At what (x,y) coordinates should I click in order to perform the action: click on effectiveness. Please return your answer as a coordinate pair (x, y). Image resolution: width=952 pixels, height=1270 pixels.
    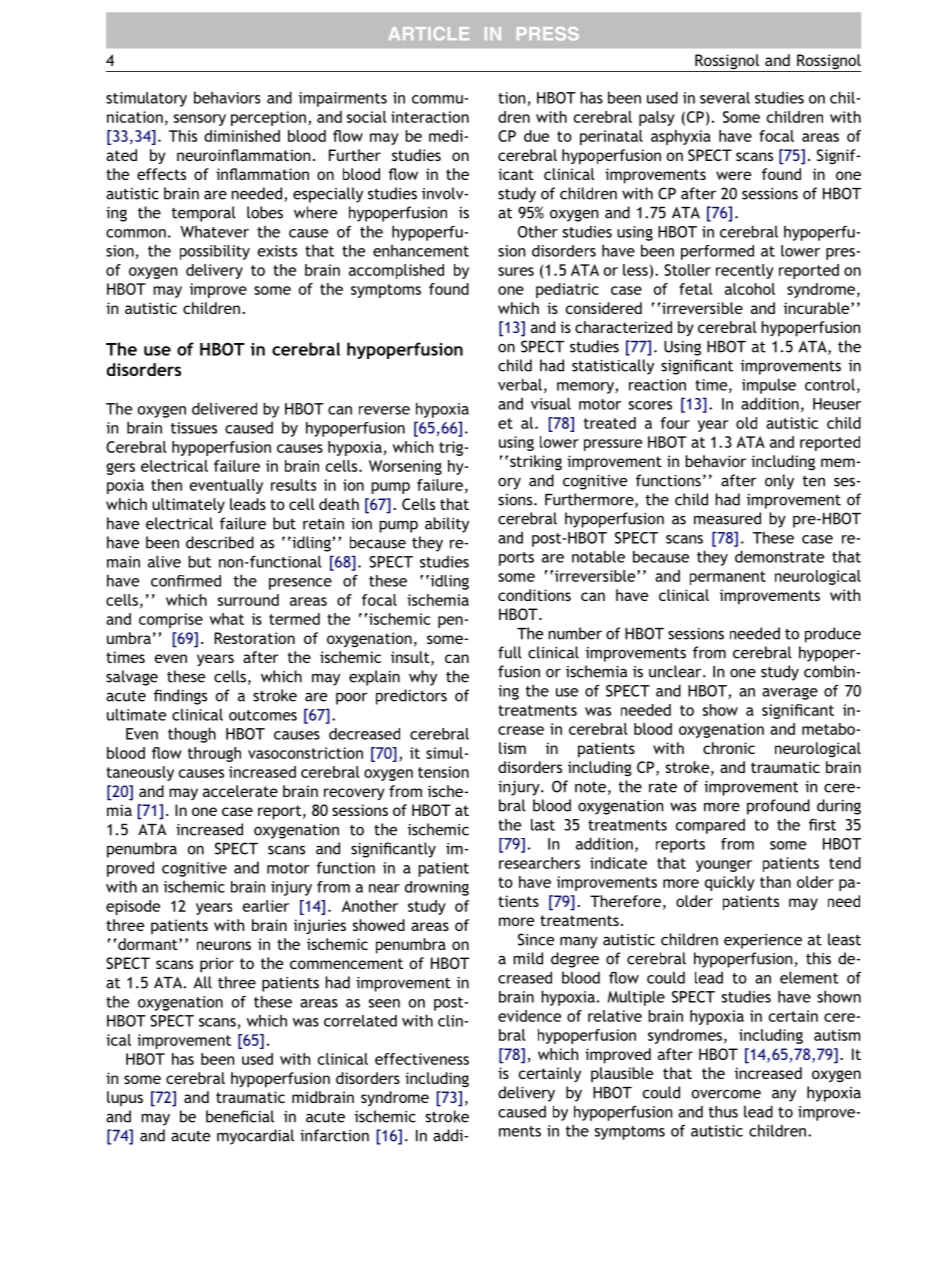
    Looking at the image, I should click on (422, 1059).
